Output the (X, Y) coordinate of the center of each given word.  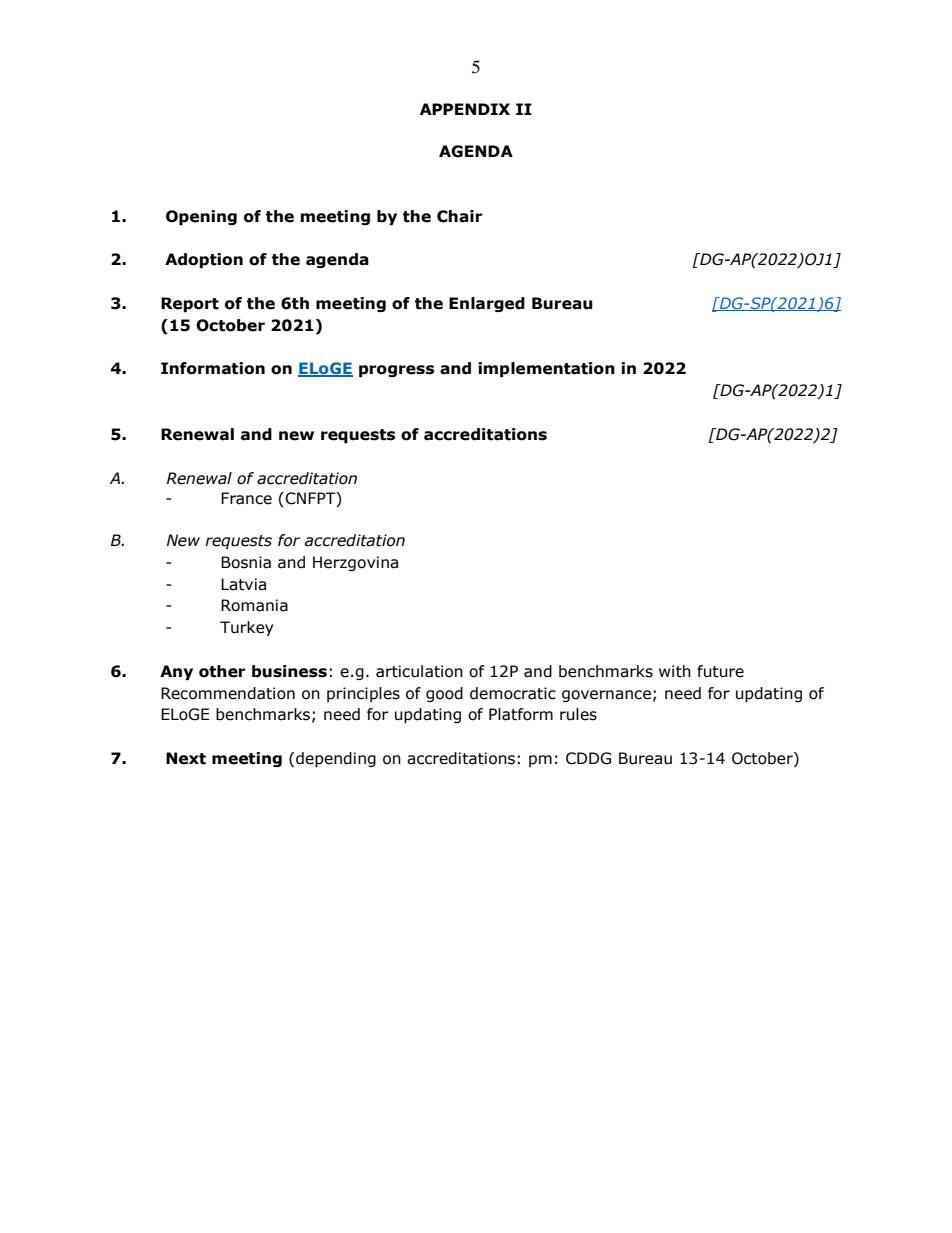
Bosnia (246, 562)
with (675, 671)
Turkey (246, 628)
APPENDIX (465, 109)
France (246, 498)
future (720, 671)
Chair (460, 216)
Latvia (243, 584)
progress (396, 371)
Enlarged (487, 304)
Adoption (204, 260)
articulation (419, 671)
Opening (201, 217)
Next (186, 758)
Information (213, 368)
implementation (546, 369)
